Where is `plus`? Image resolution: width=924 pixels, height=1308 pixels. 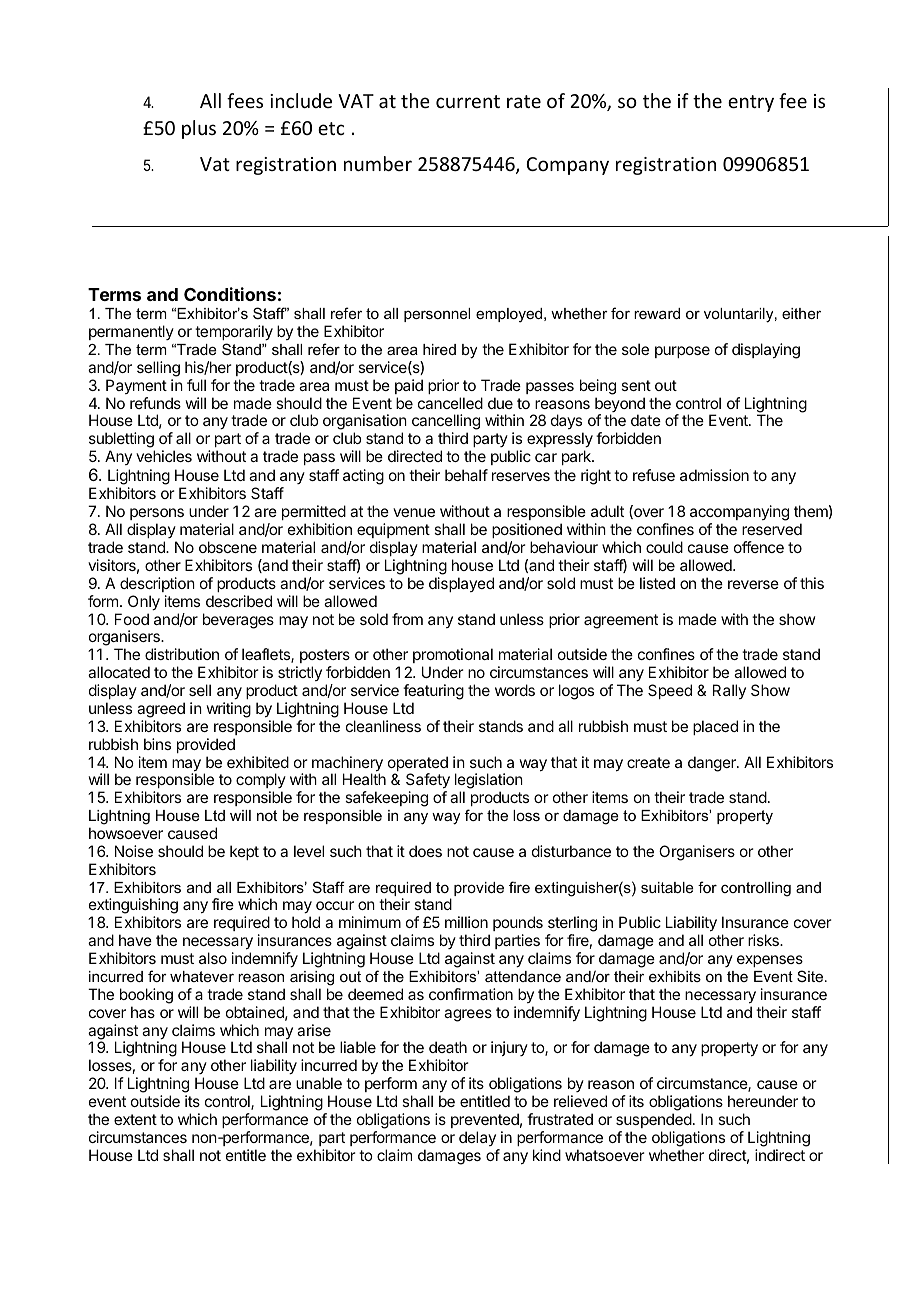 plus is located at coordinates (199, 129).
